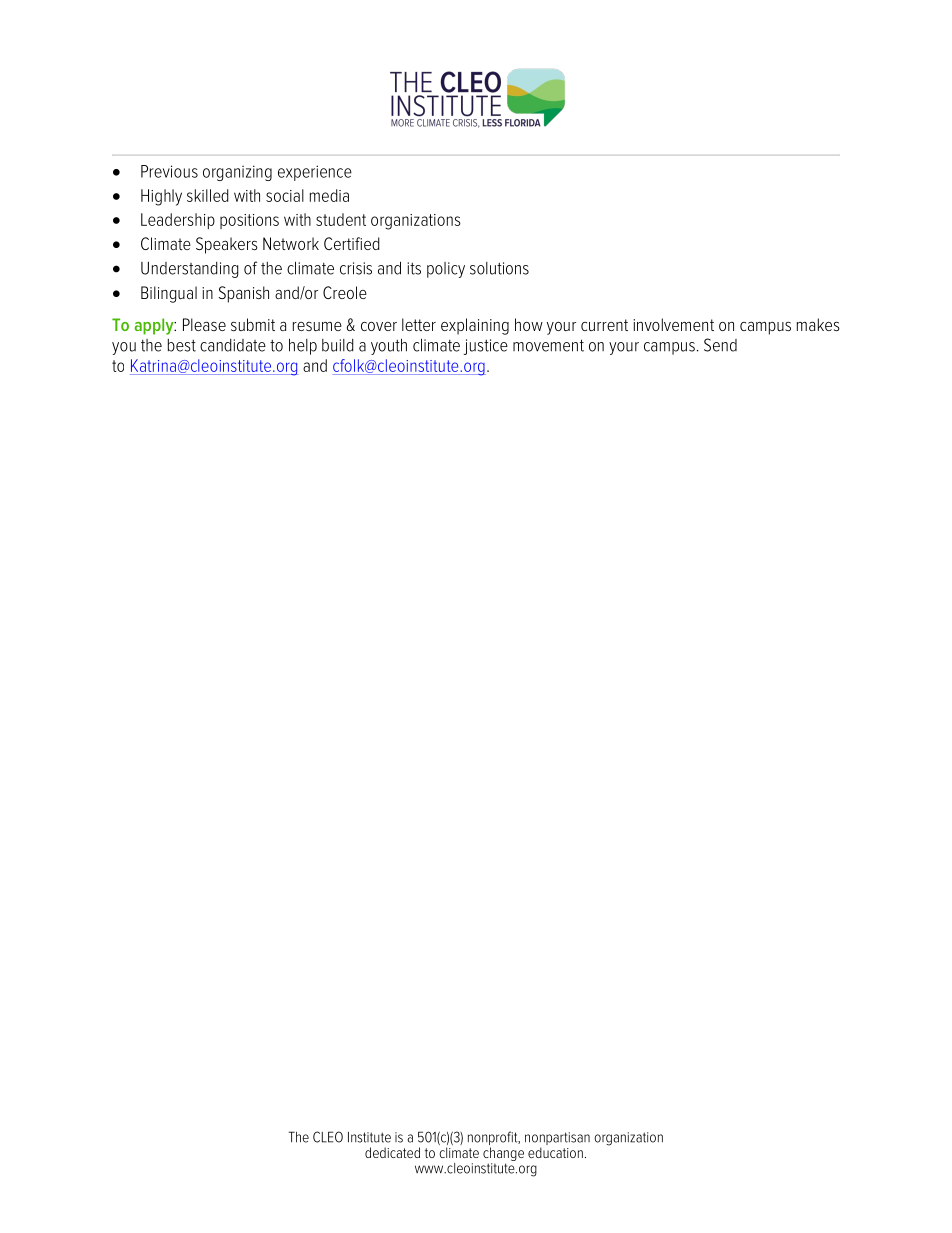 The image size is (952, 1233). Describe the element at coordinates (249, 221) in the screenshot. I see `positions` at that location.
